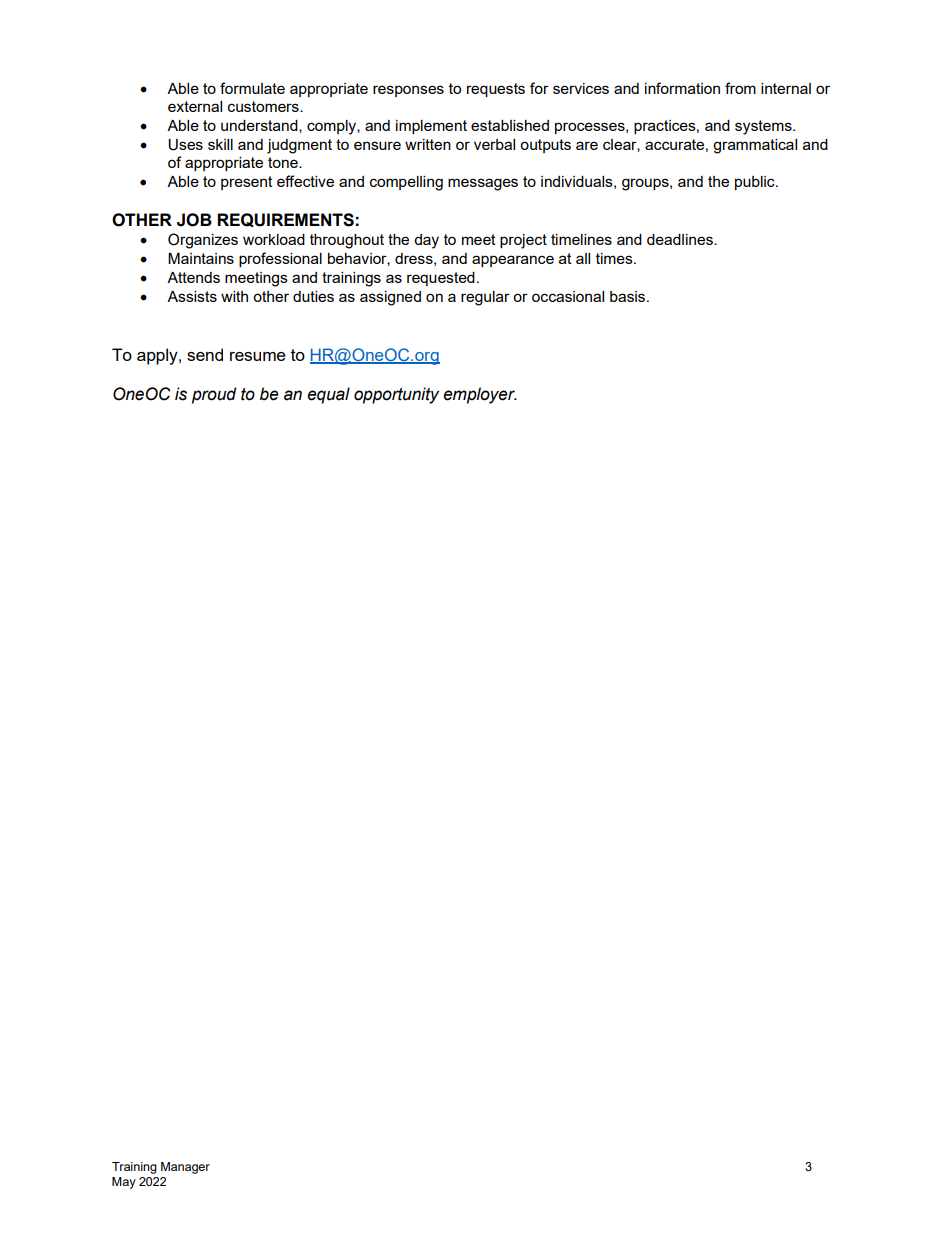  Describe the element at coordinates (682, 88) in the screenshot. I see `information` at that location.
